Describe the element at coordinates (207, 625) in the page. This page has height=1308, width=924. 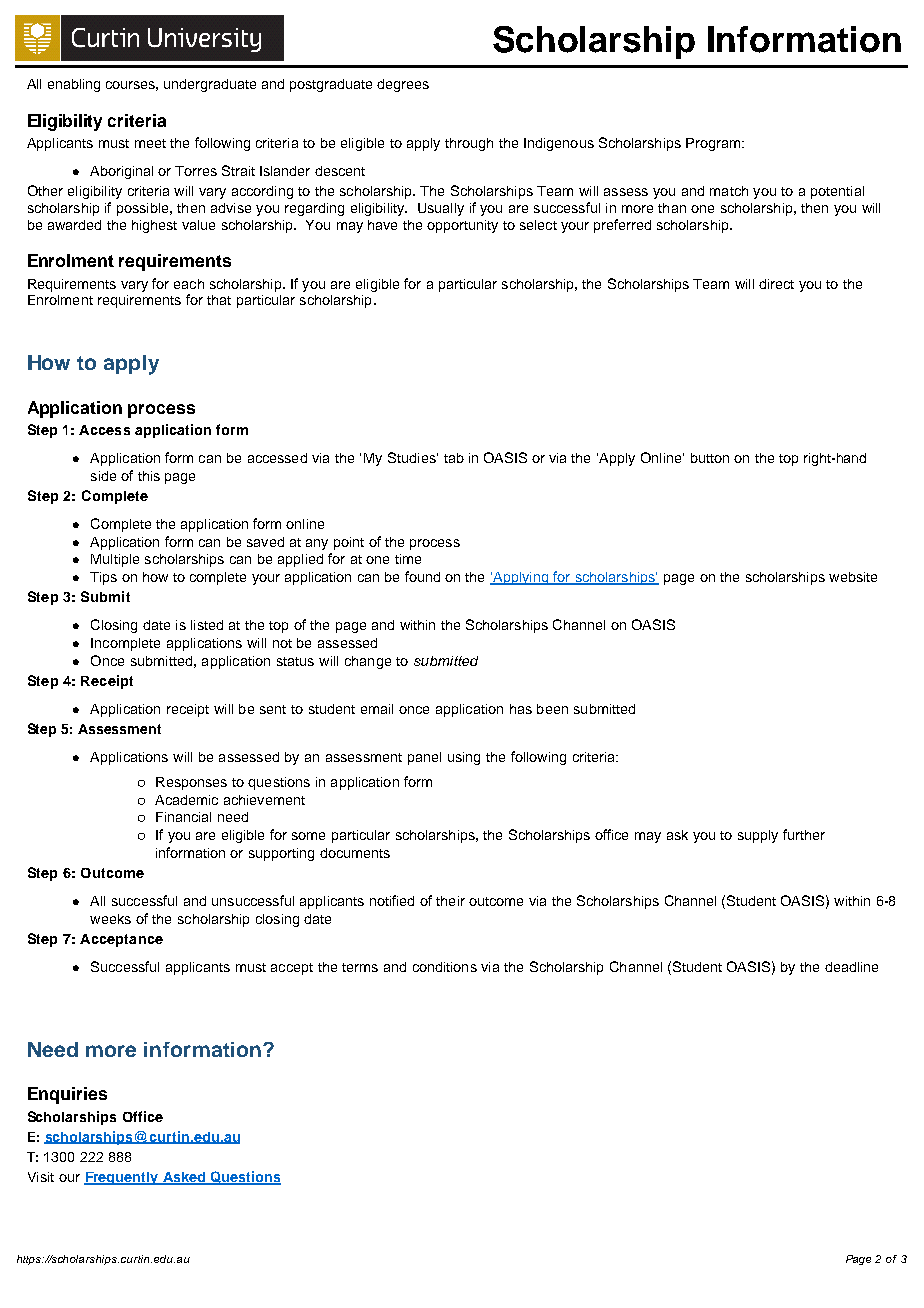
I see `listed` at that location.
